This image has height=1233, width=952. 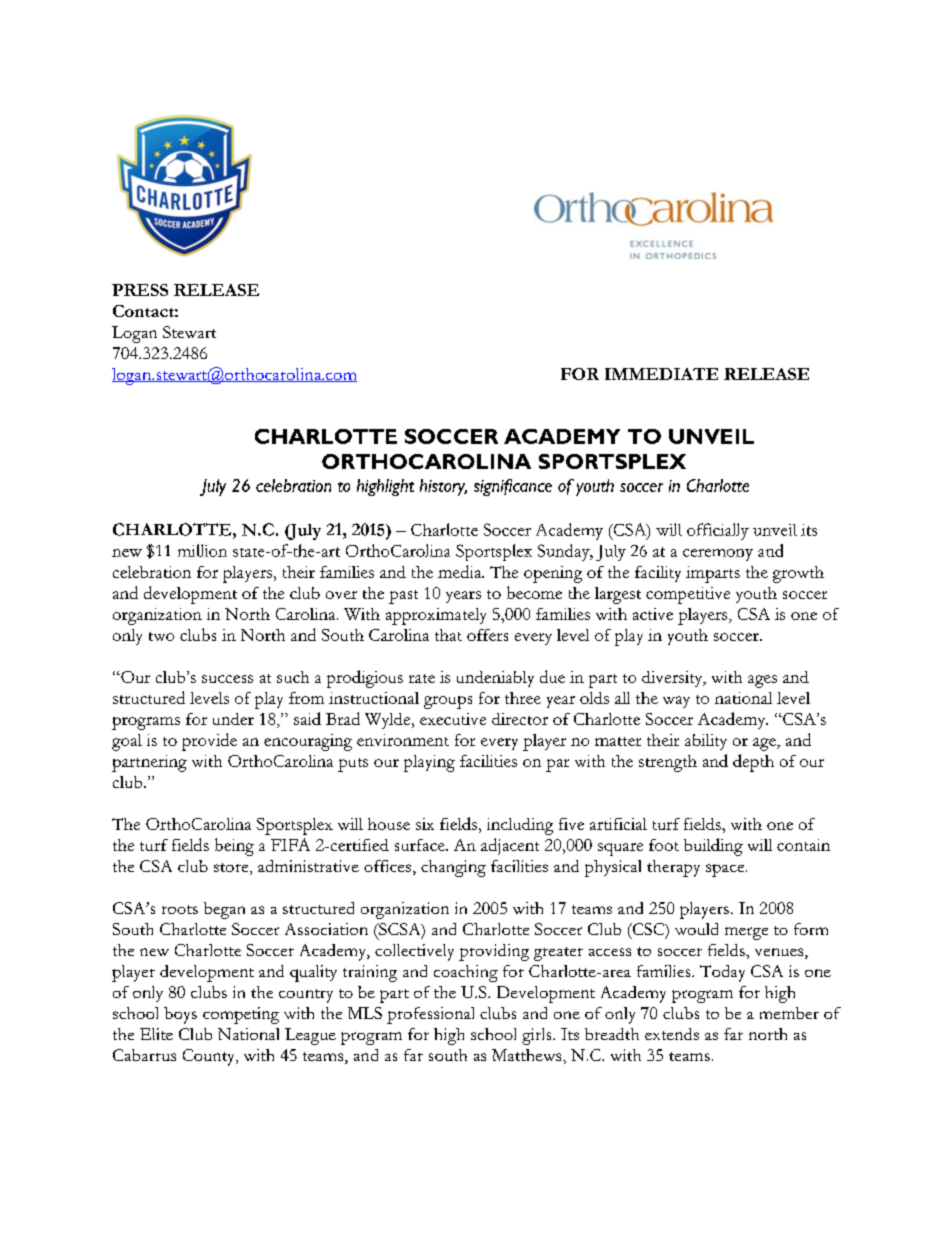 I want to click on significance, so click(x=513, y=487).
